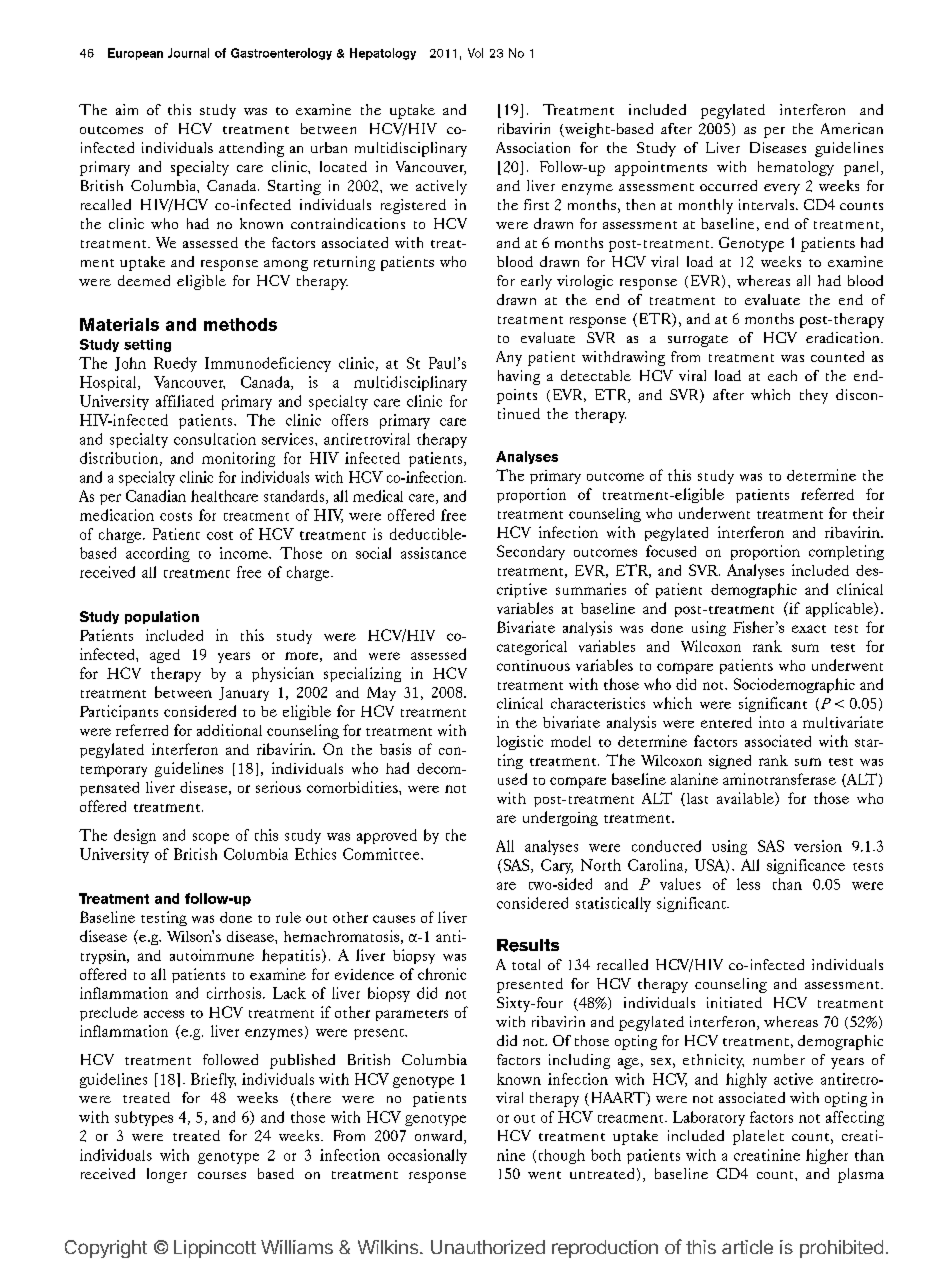 Image resolution: width=952 pixels, height=1270 pixels. Describe the element at coordinates (809, 629) in the image. I see `exact` at that location.
